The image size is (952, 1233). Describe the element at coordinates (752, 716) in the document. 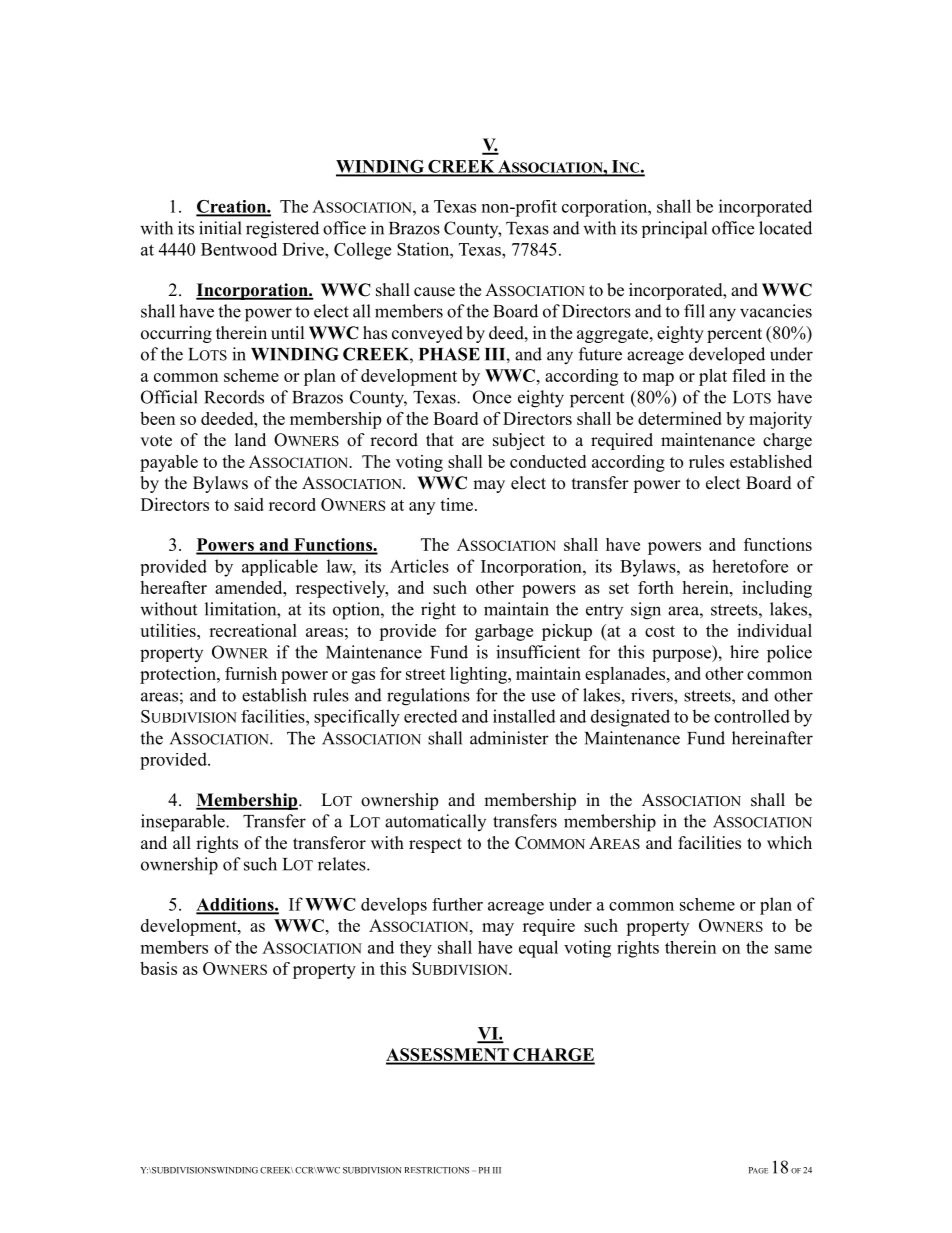

I see `controlled` at that location.
